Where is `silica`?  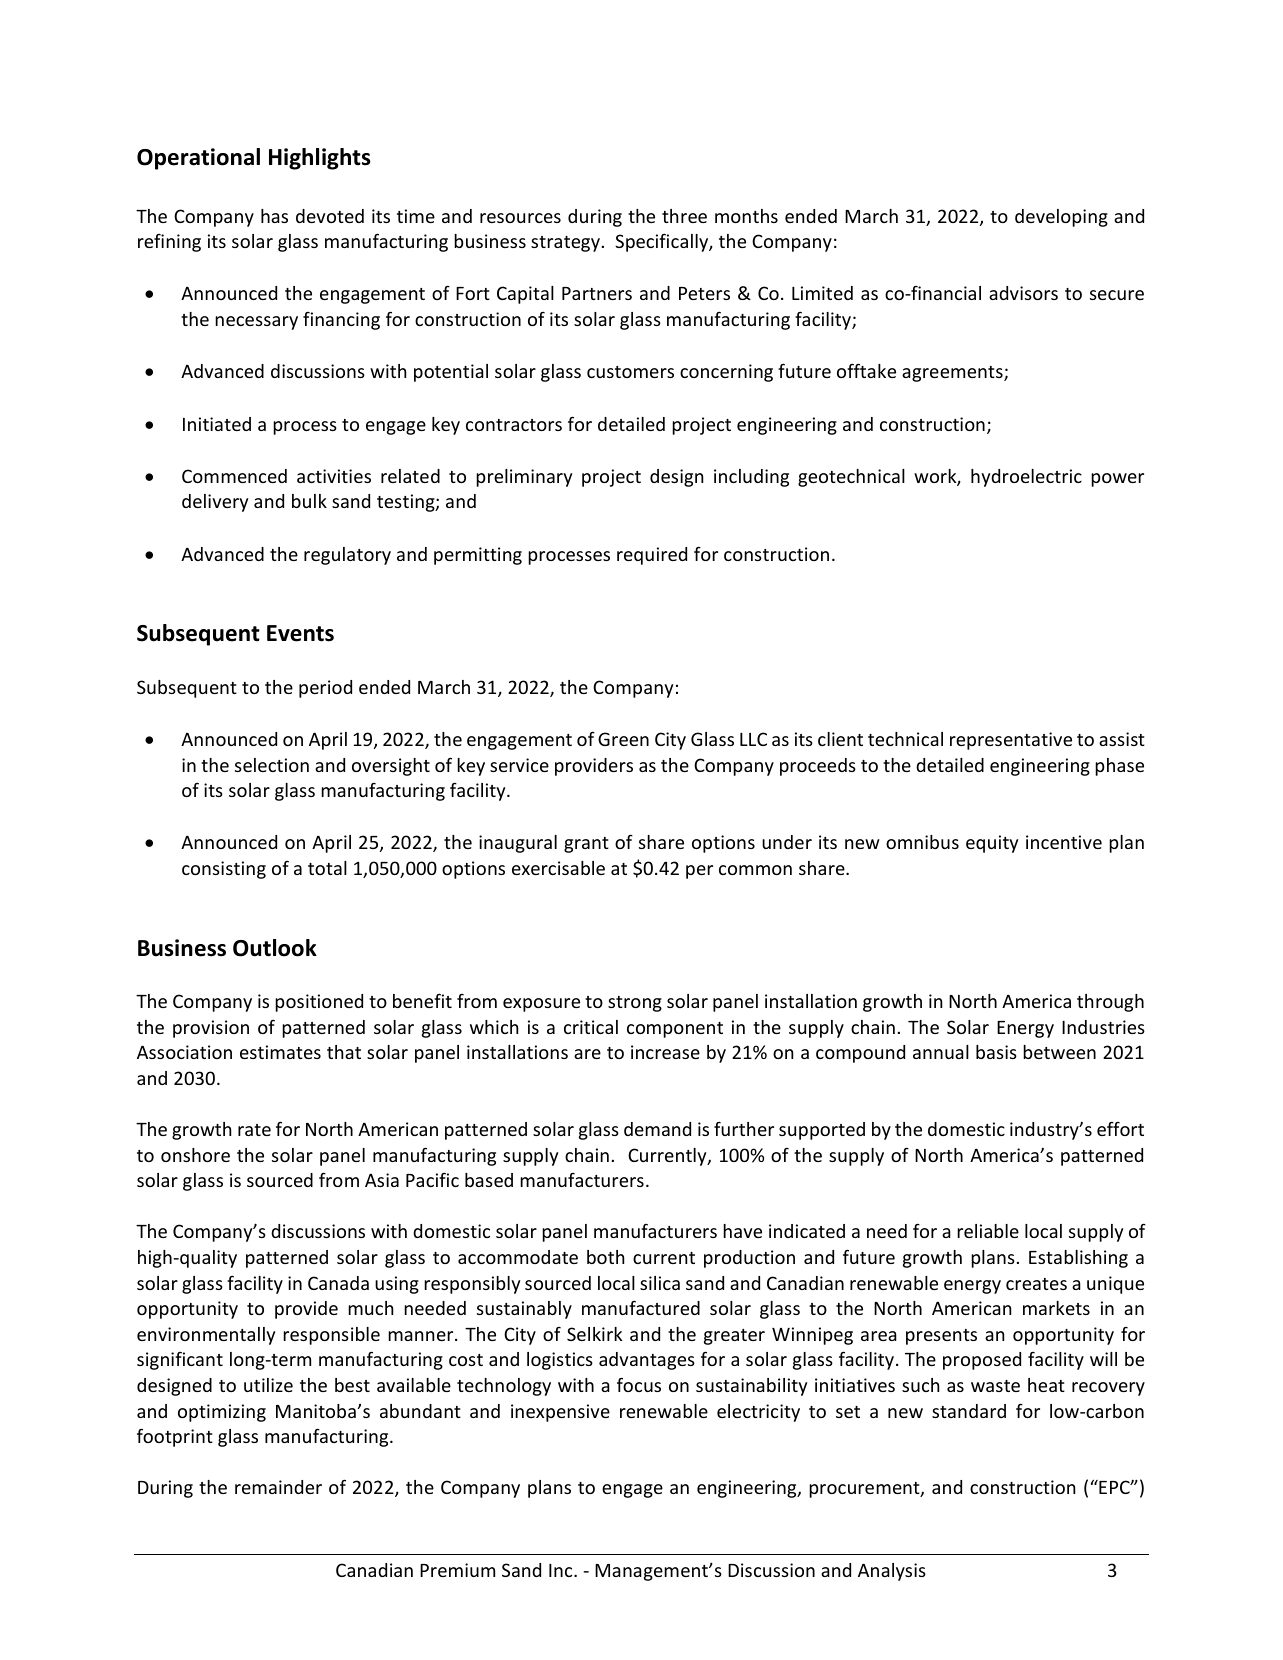 silica is located at coordinates (660, 1283).
